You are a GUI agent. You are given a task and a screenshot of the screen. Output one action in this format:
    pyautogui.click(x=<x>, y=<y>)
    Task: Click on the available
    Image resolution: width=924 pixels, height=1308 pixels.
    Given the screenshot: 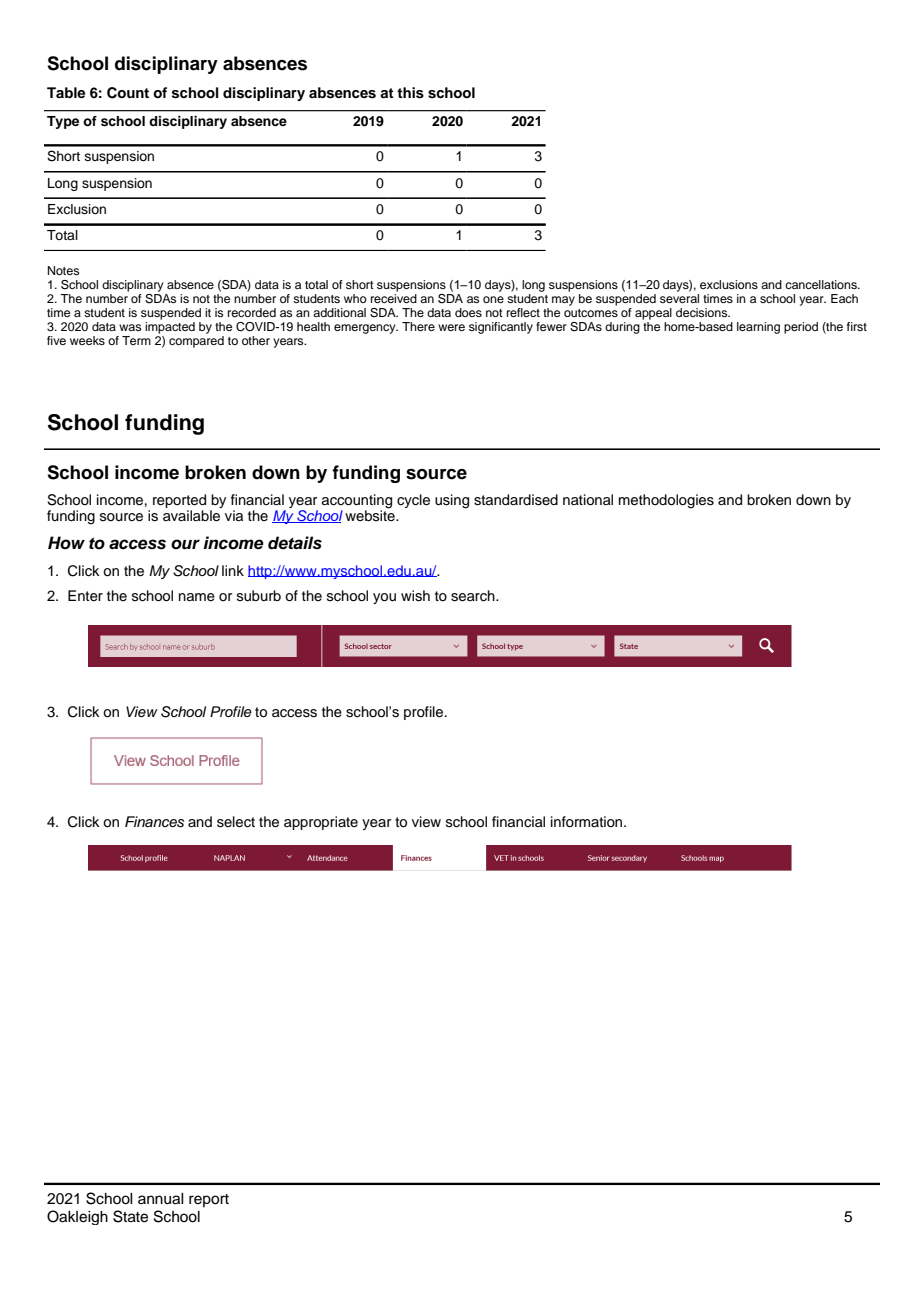 What is the action you would take?
    pyautogui.click(x=191, y=516)
